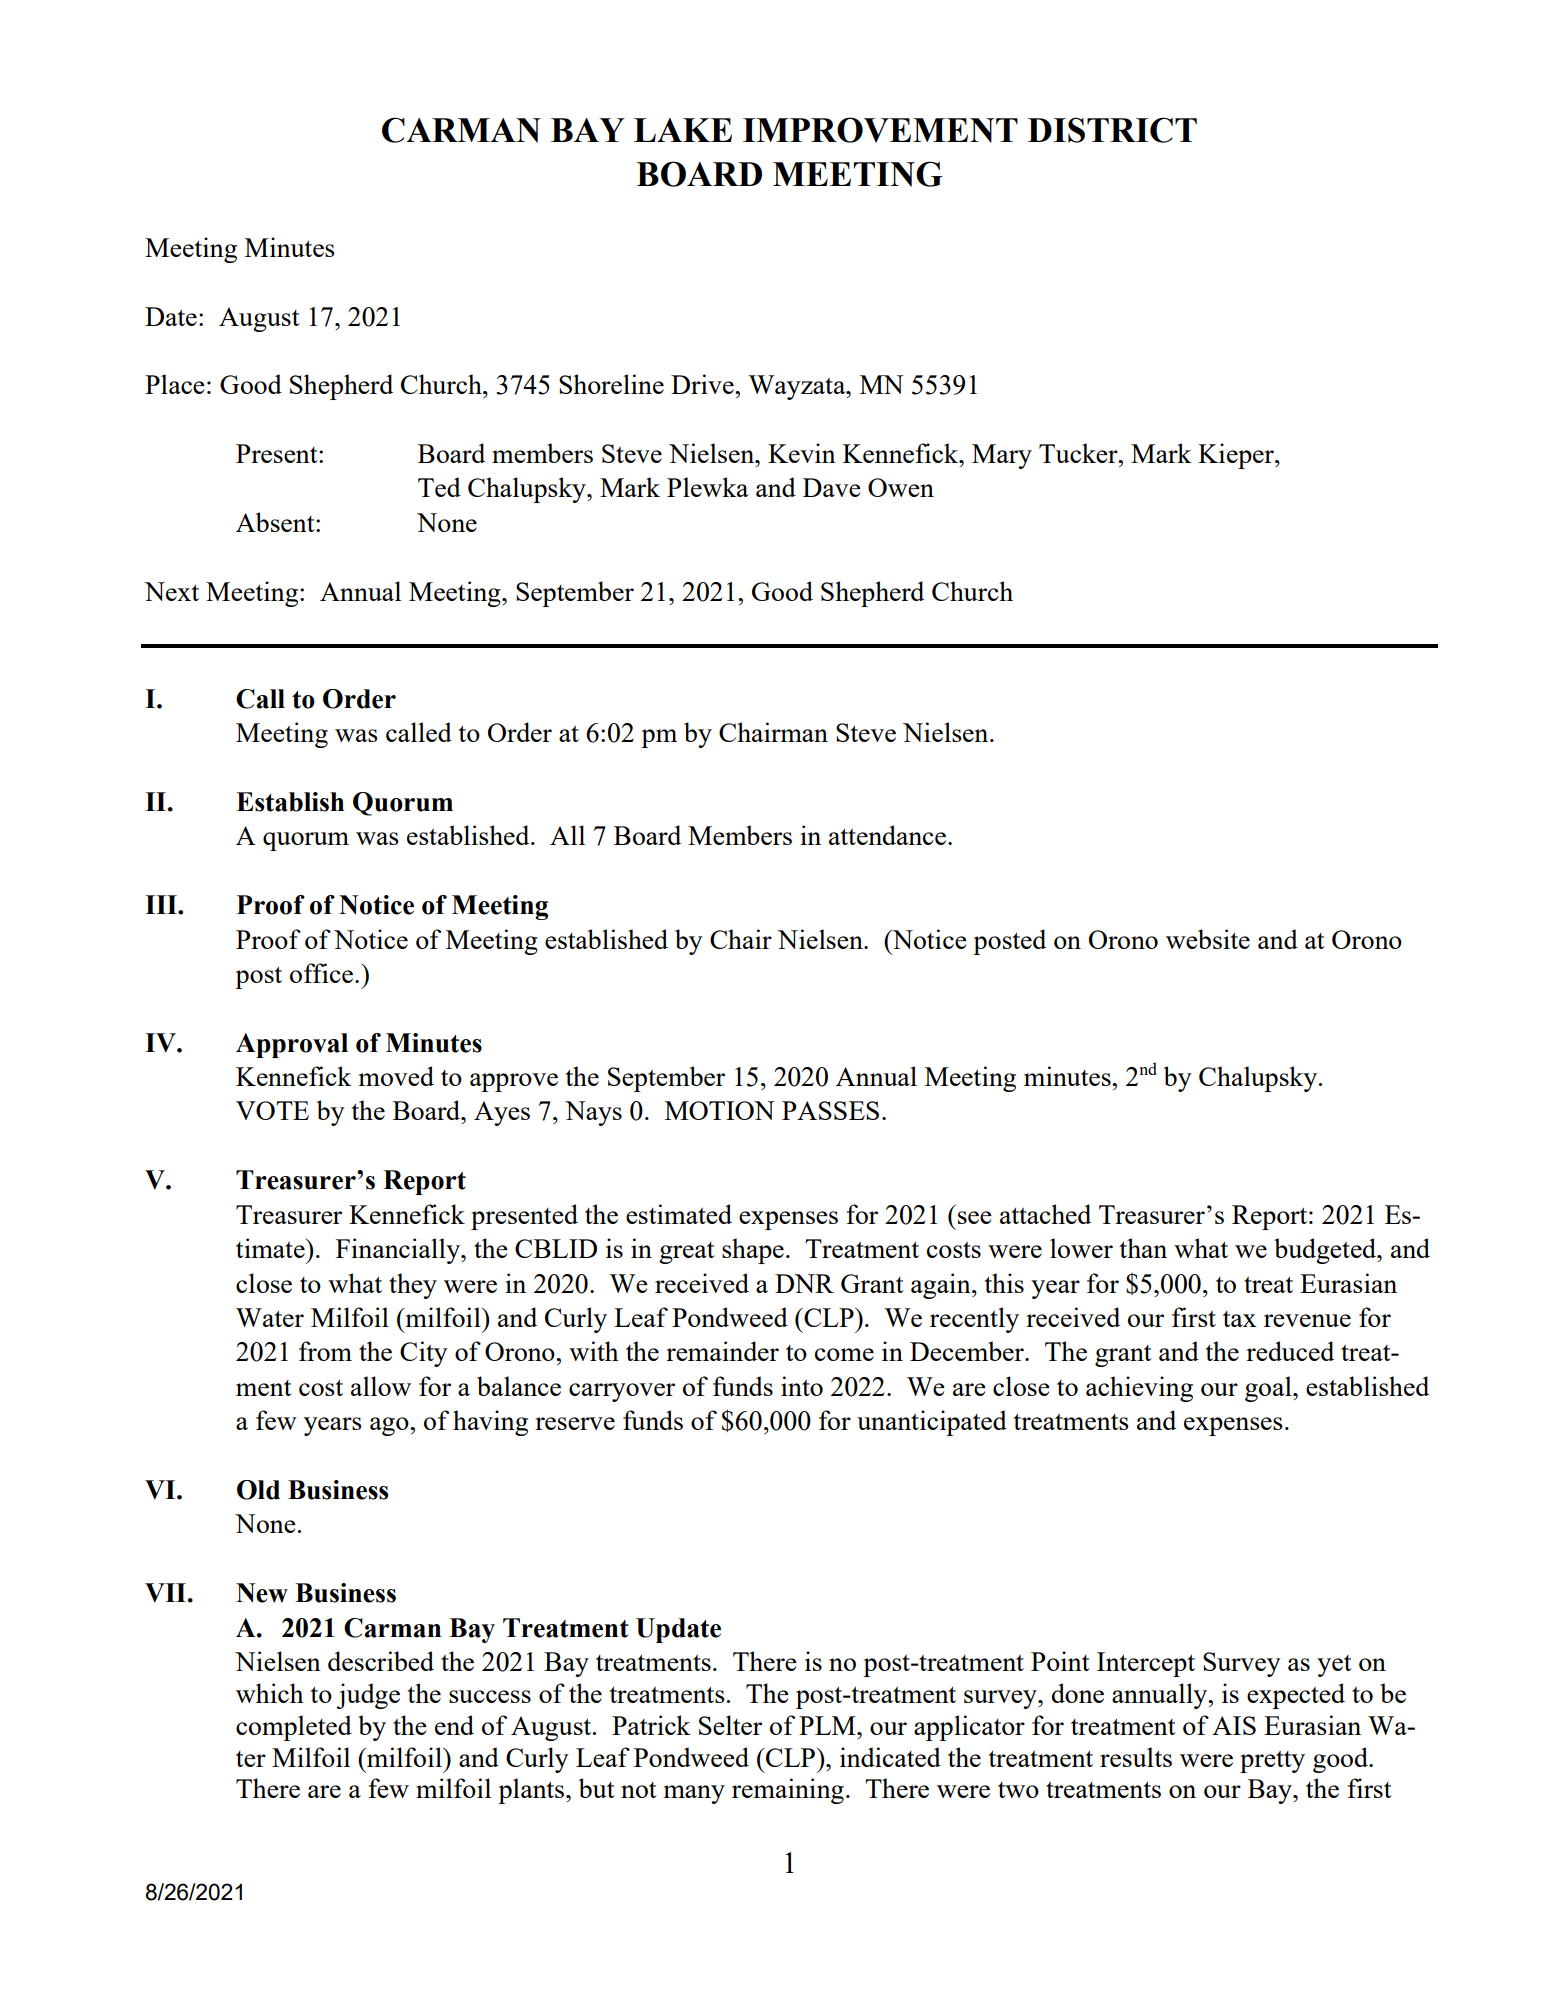 This document has height=1996, width=1543. I want to click on DISTRICT, so click(1112, 130).
